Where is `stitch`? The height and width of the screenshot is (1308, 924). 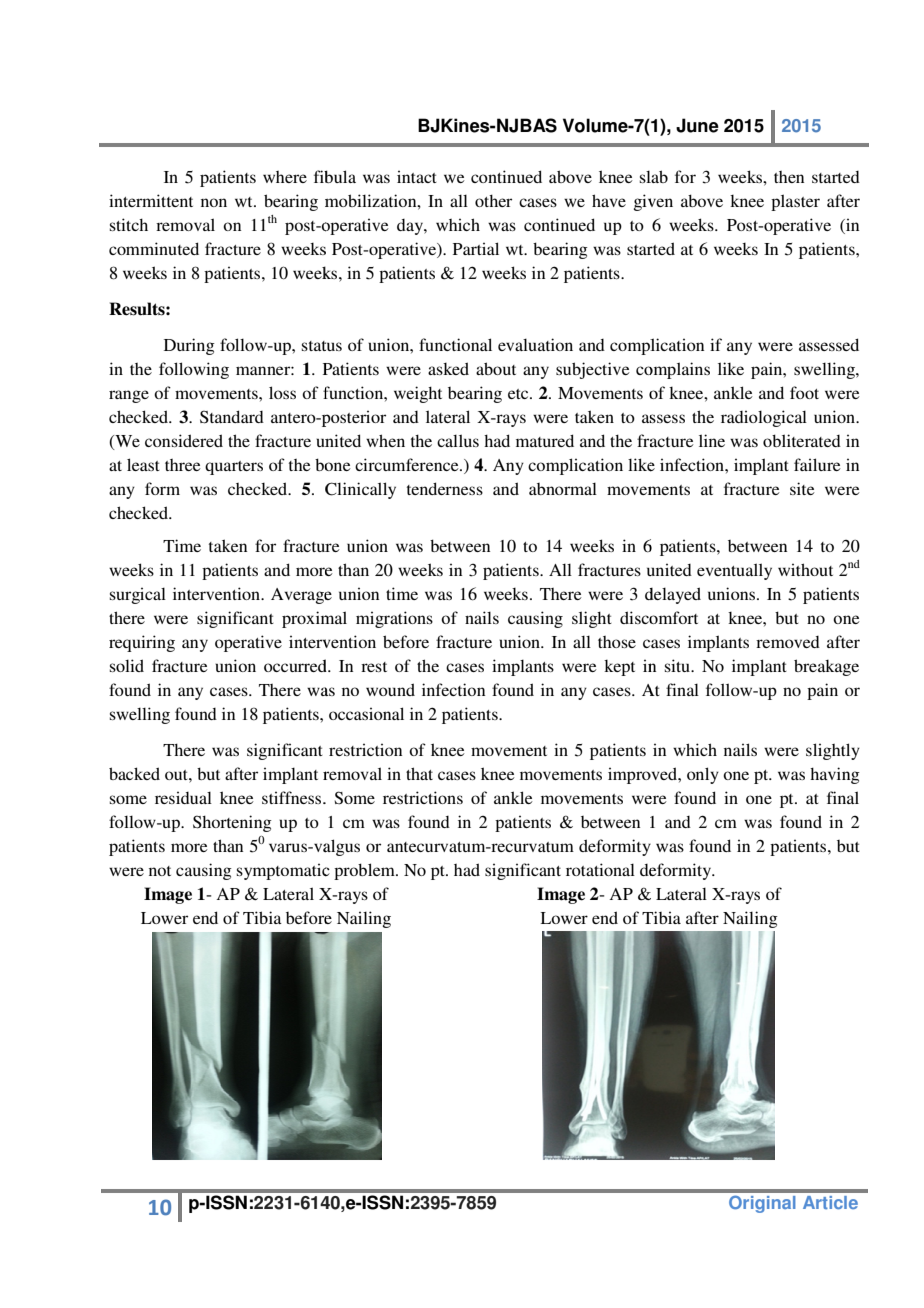
stitch is located at coordinates (129, 224).
